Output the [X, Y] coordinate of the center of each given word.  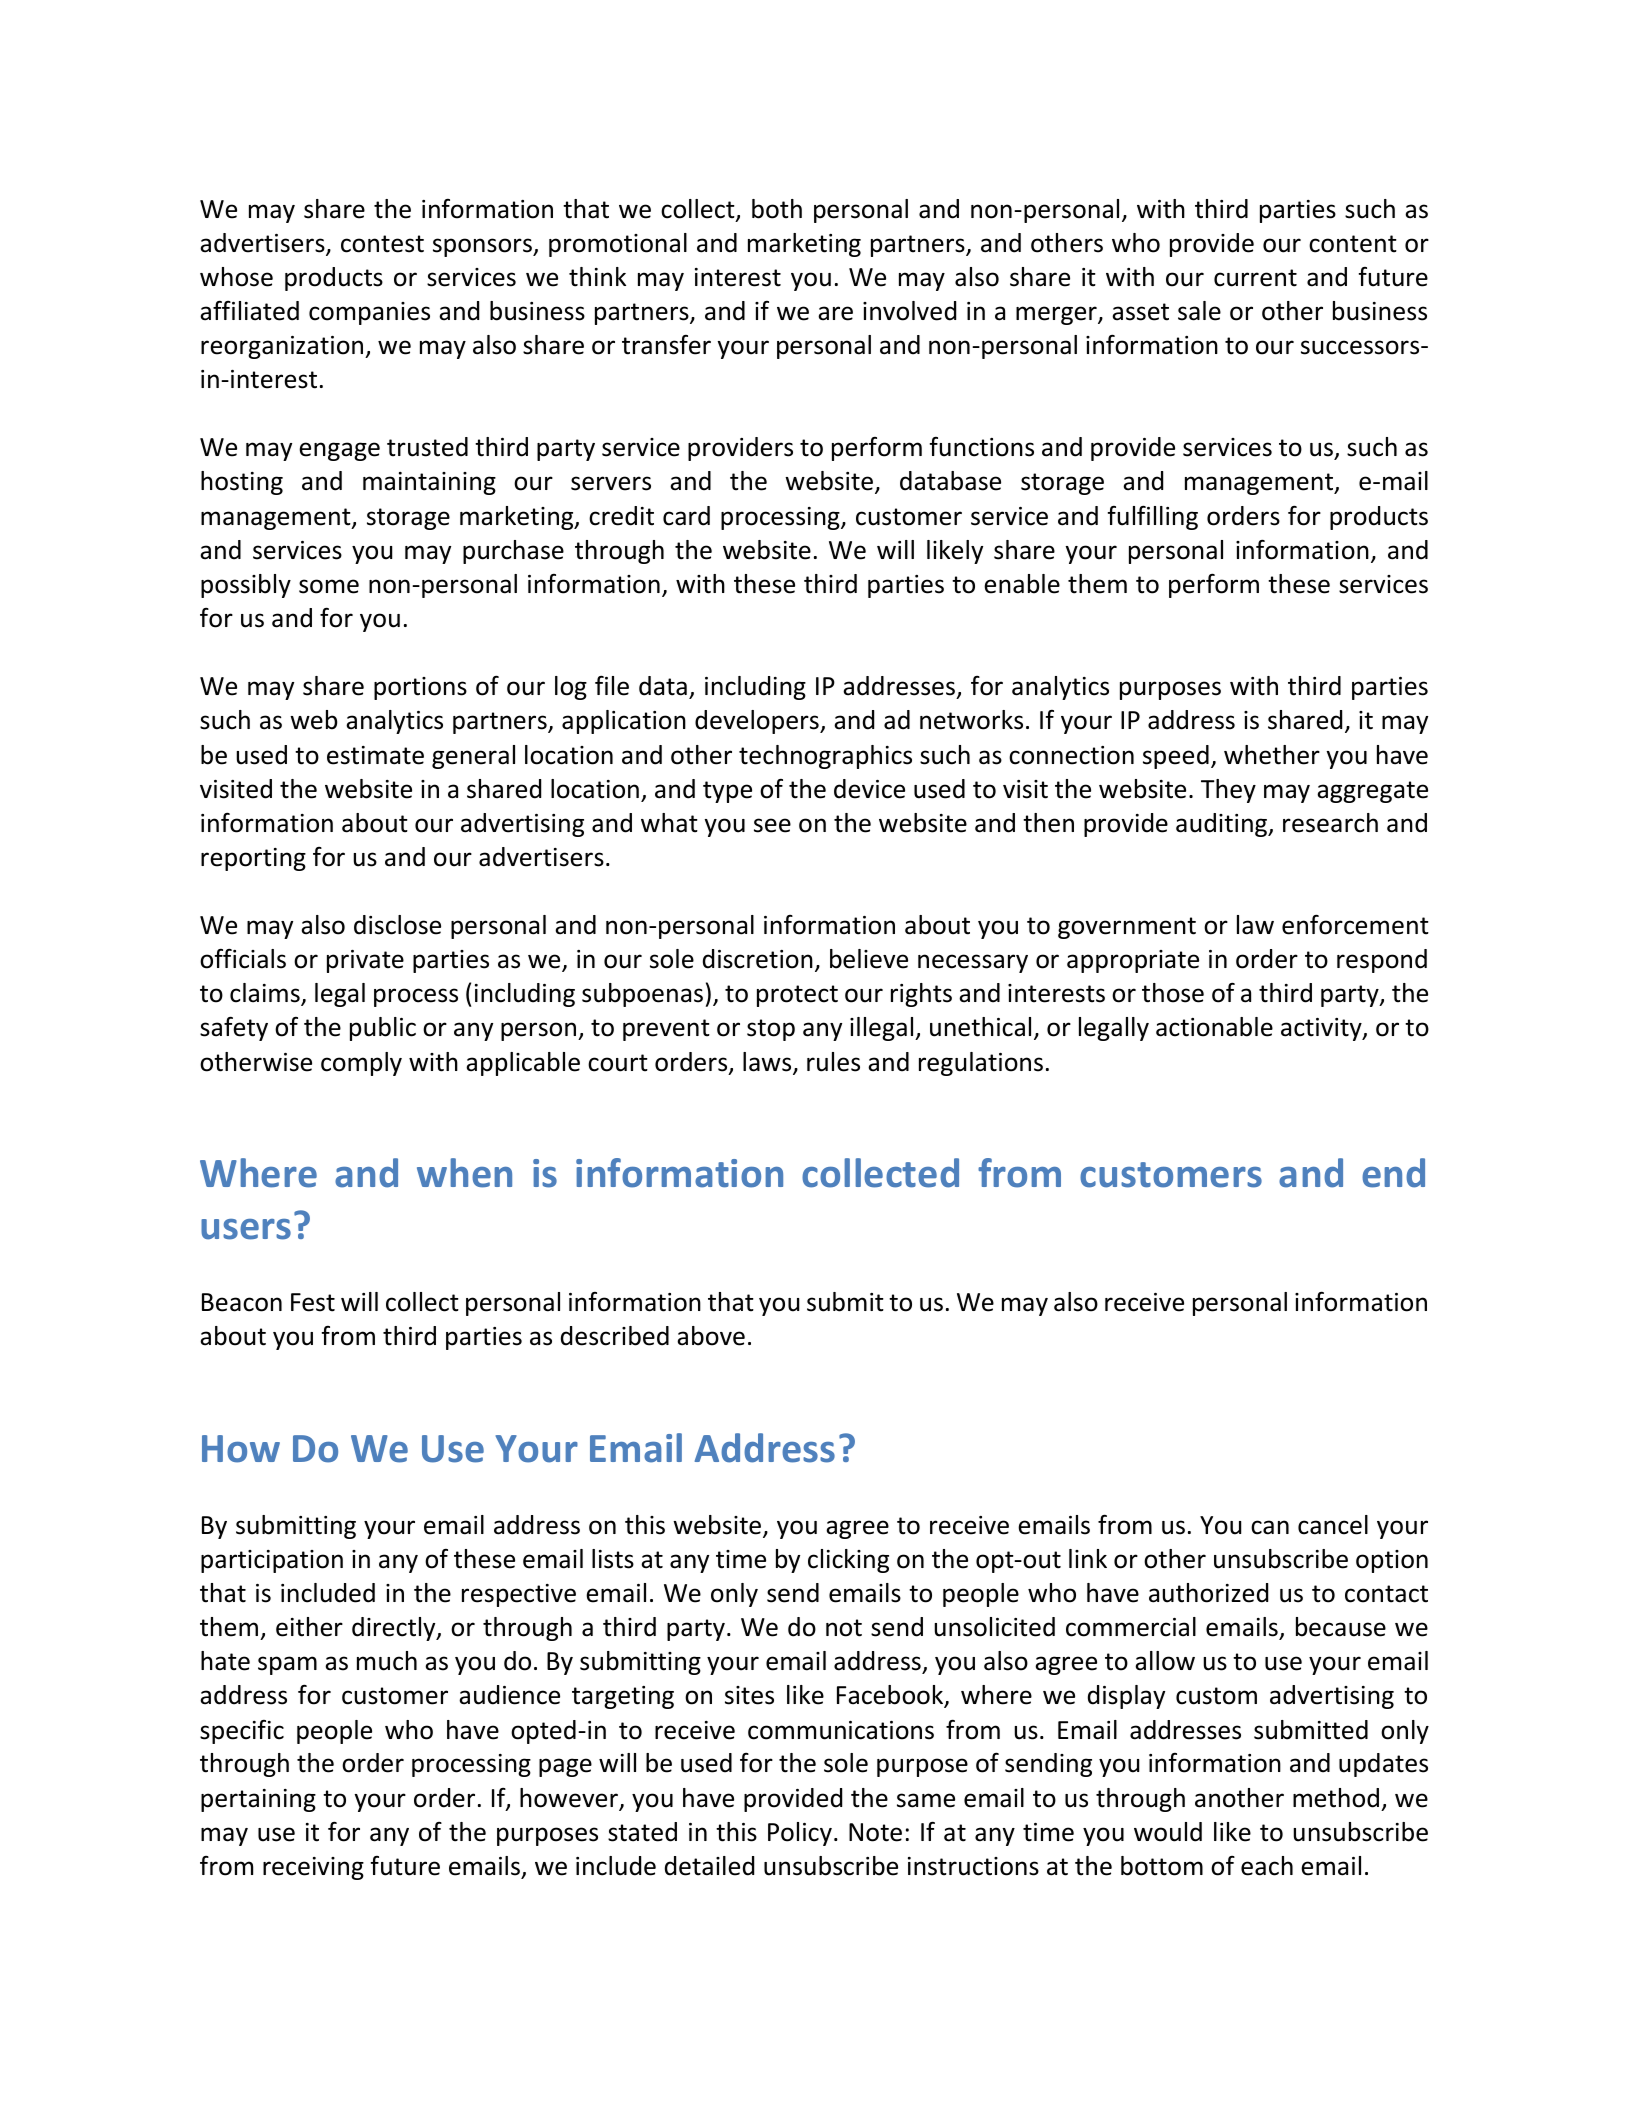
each [1267, 1866]
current [1255, 278]
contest [382, 244]
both [777, 209]
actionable [1214, 1027]
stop [771, 1030]
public [383, 1029]
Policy [800, 1834]
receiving [313, 1868]
